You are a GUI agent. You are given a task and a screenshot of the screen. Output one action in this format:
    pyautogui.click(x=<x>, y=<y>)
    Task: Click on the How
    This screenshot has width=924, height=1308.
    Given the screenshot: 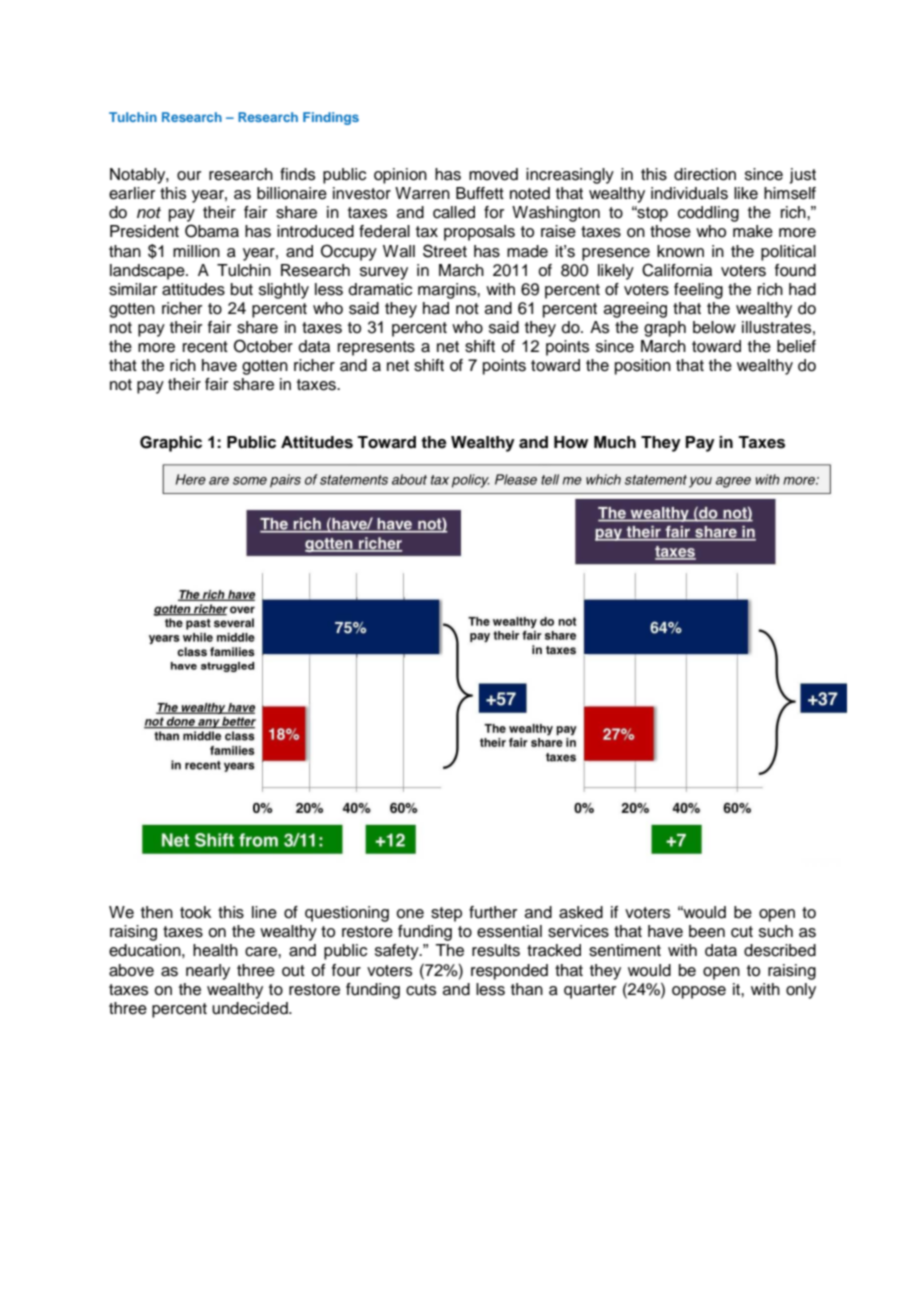 What is the action you would take?
    pyautogui.click(x=571, y=442)
